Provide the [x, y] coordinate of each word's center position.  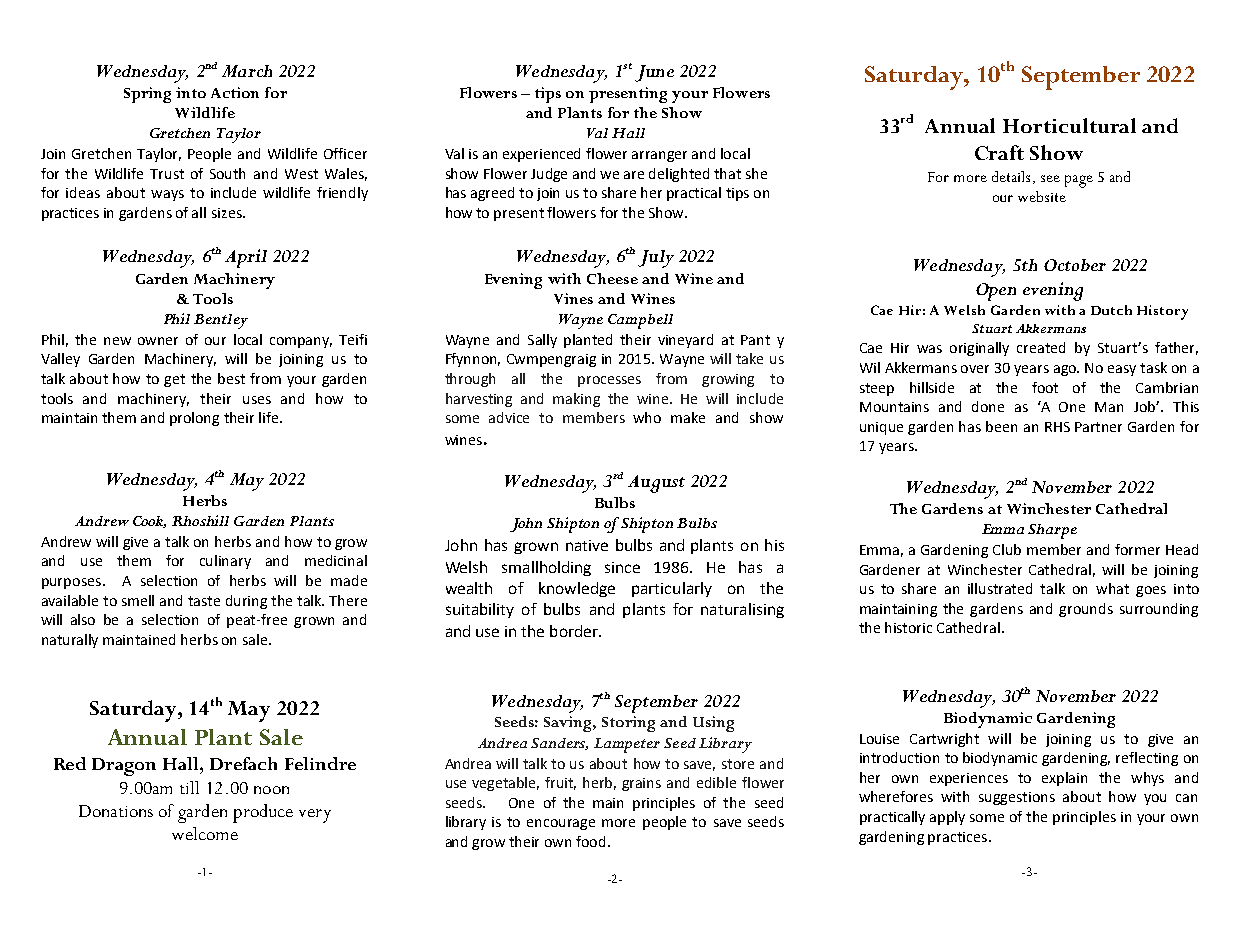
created [1041, 347]
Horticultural [1069, 125]
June [654, 73]
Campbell [640, 321]
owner [158, 341]
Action [235, 92]
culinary [225, 562]
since [622, 567]
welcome [205, 833]
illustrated [1000, 588]
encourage [561, 824]
